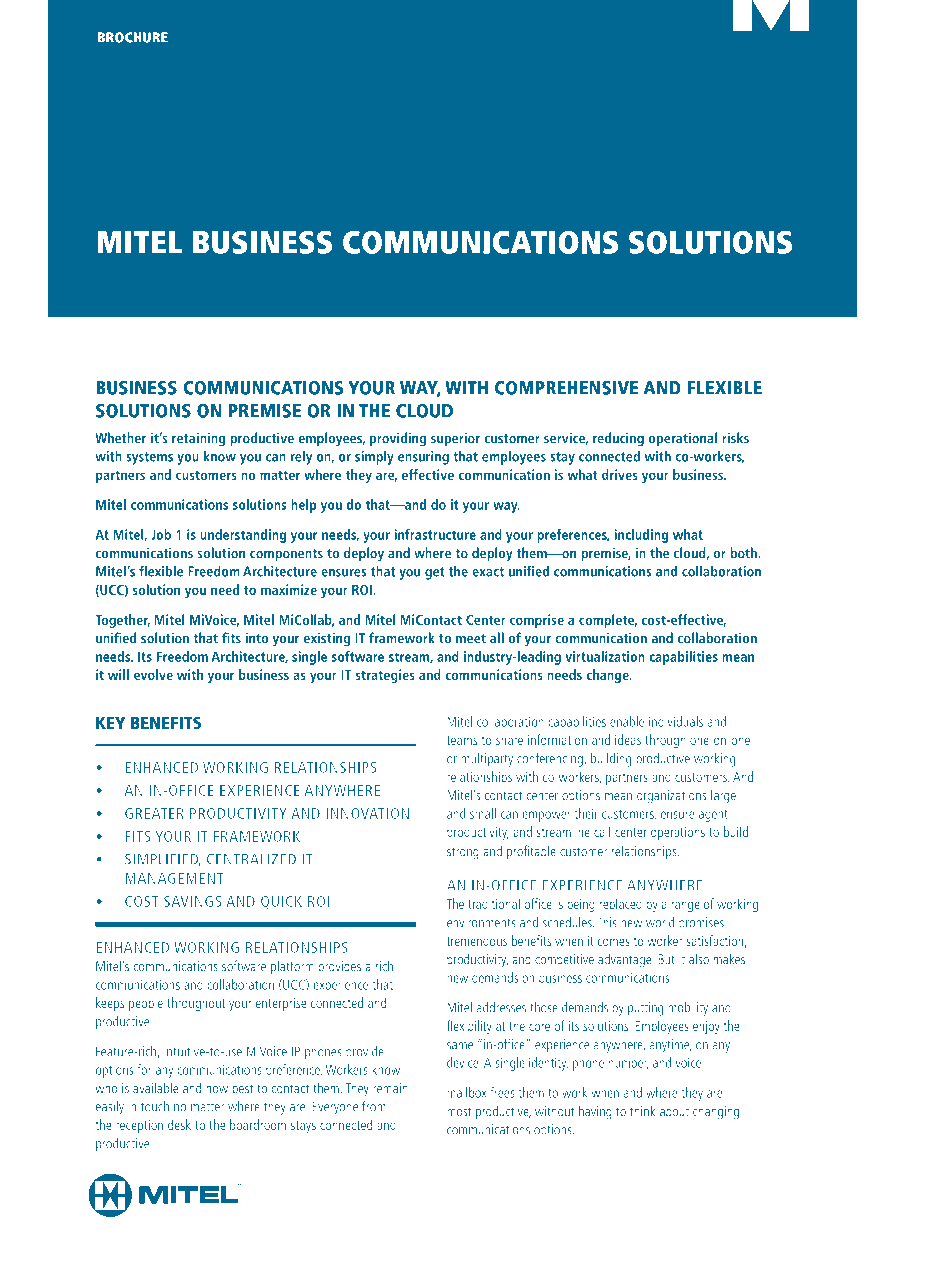 The image size is (952, 1267). Describe the element at coordinates (628, 739) in the screenshot. I see `ideas` at that location.
